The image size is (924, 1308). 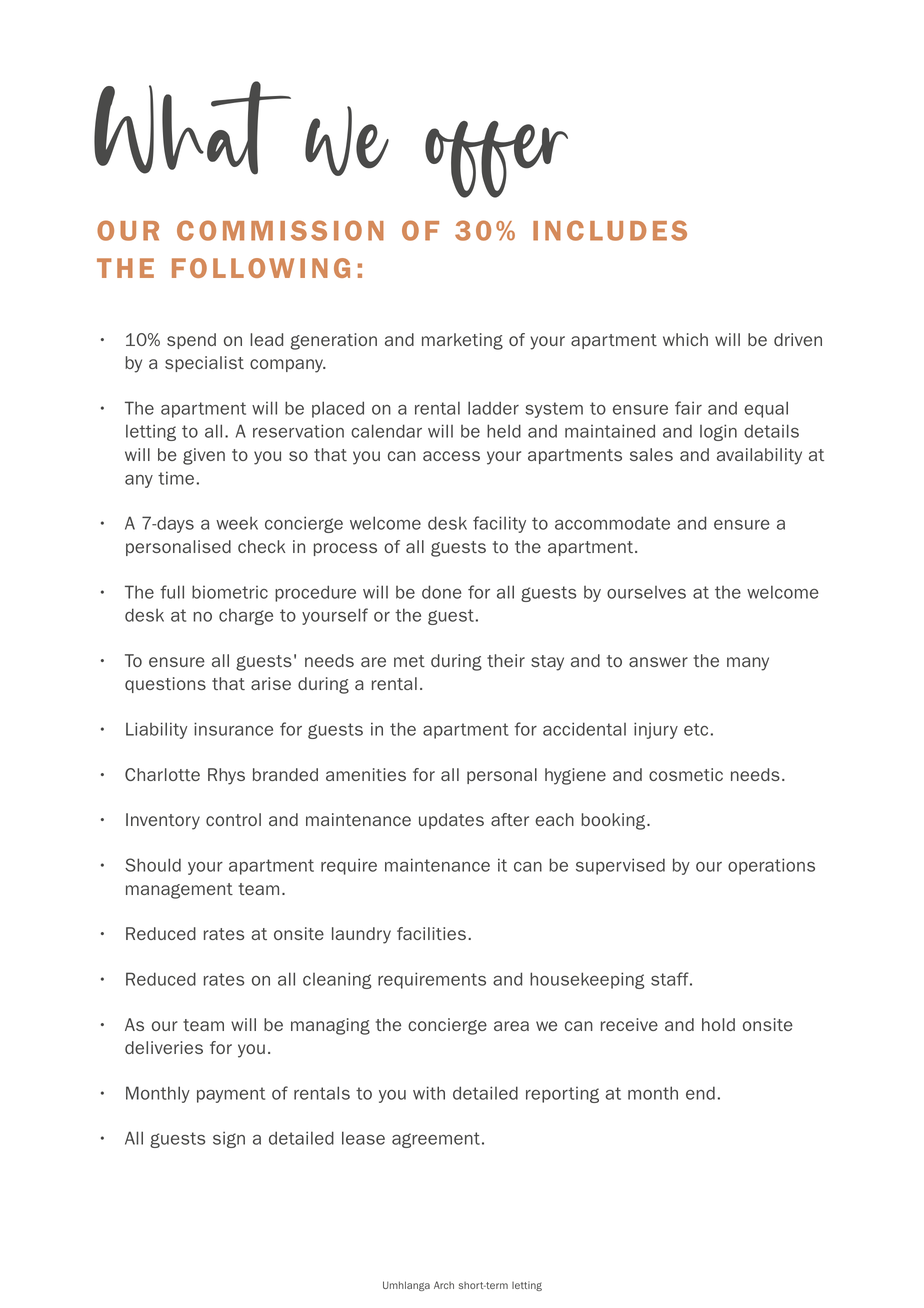 What do you see at coordinates (562, 1095) in the document?
I see `reporting` at bounding box center [562, 1095].
